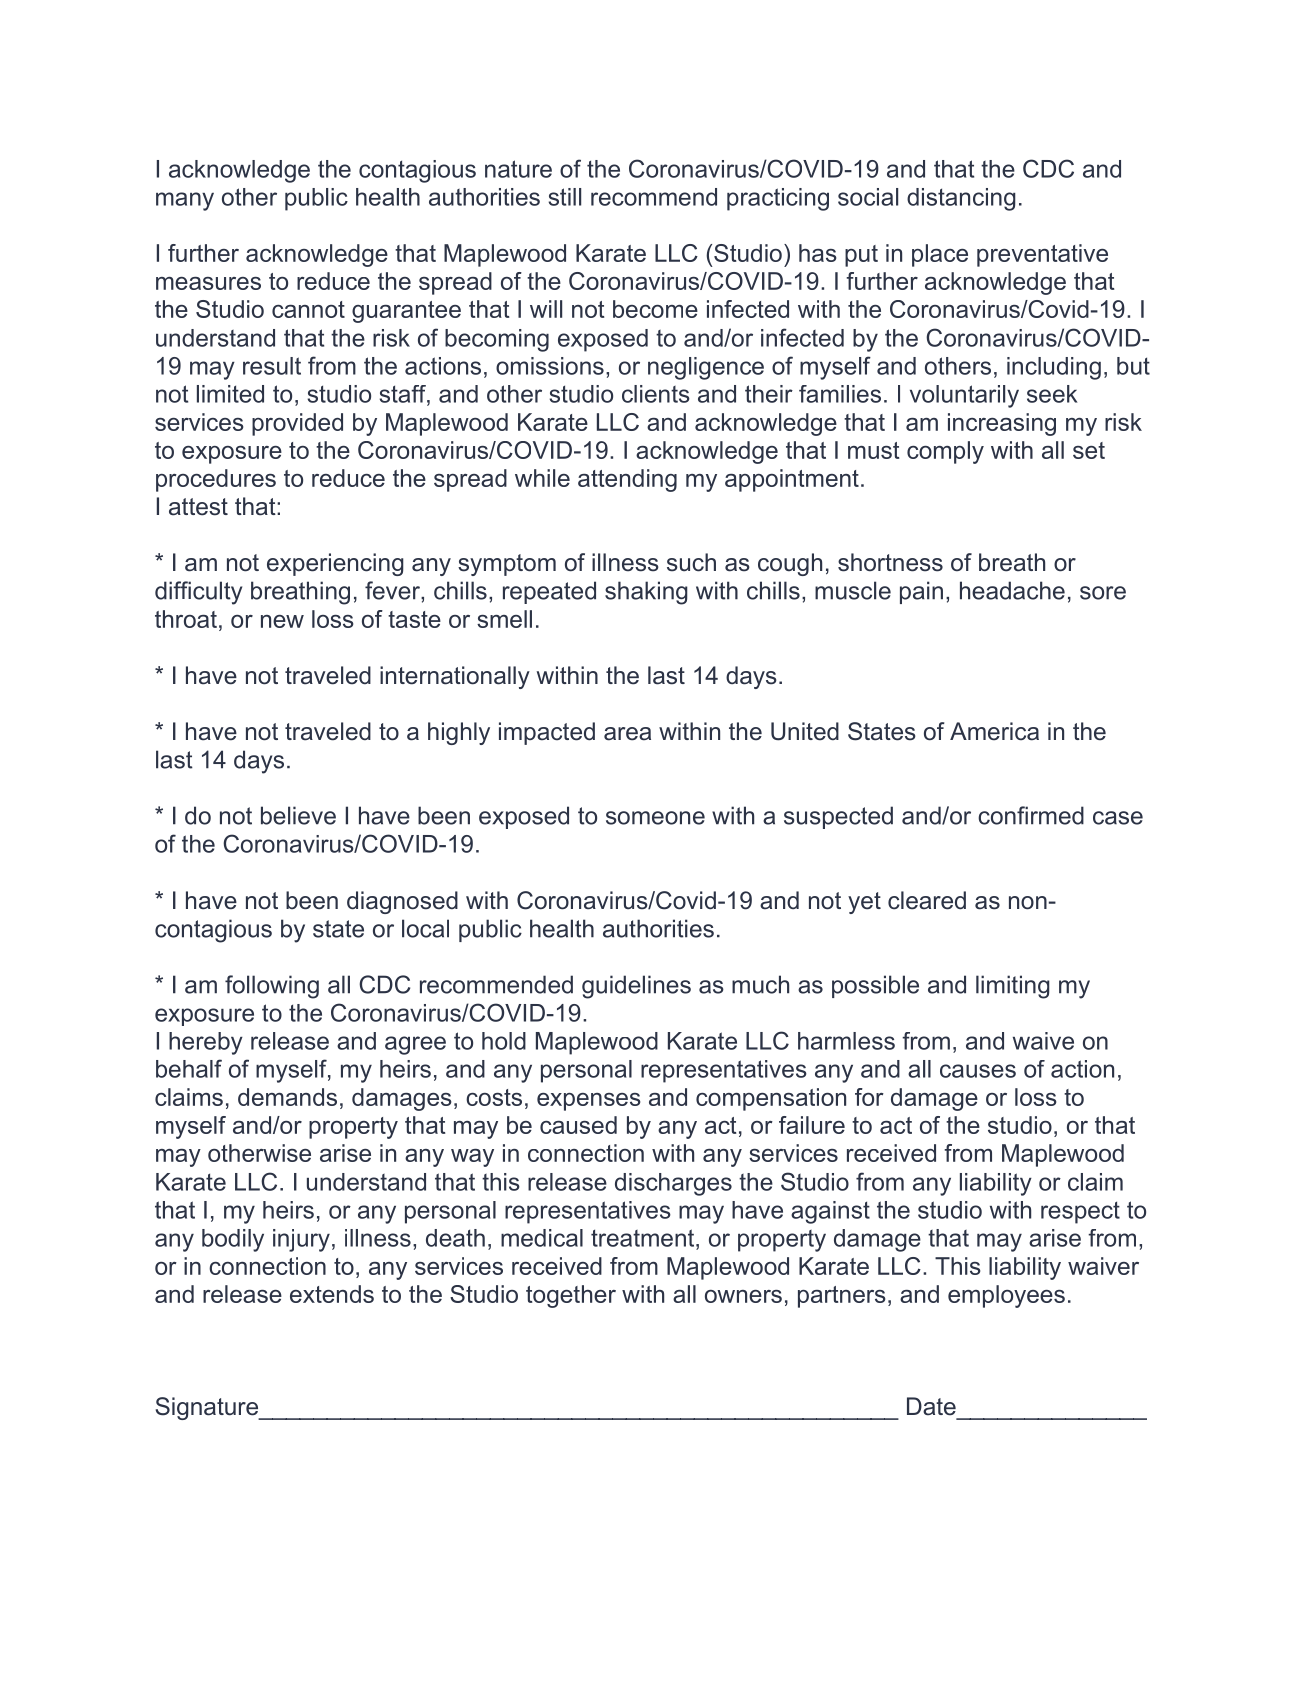  Describe the element at coordinates (1042, 255) in the image. I see `preventative` at that location.
